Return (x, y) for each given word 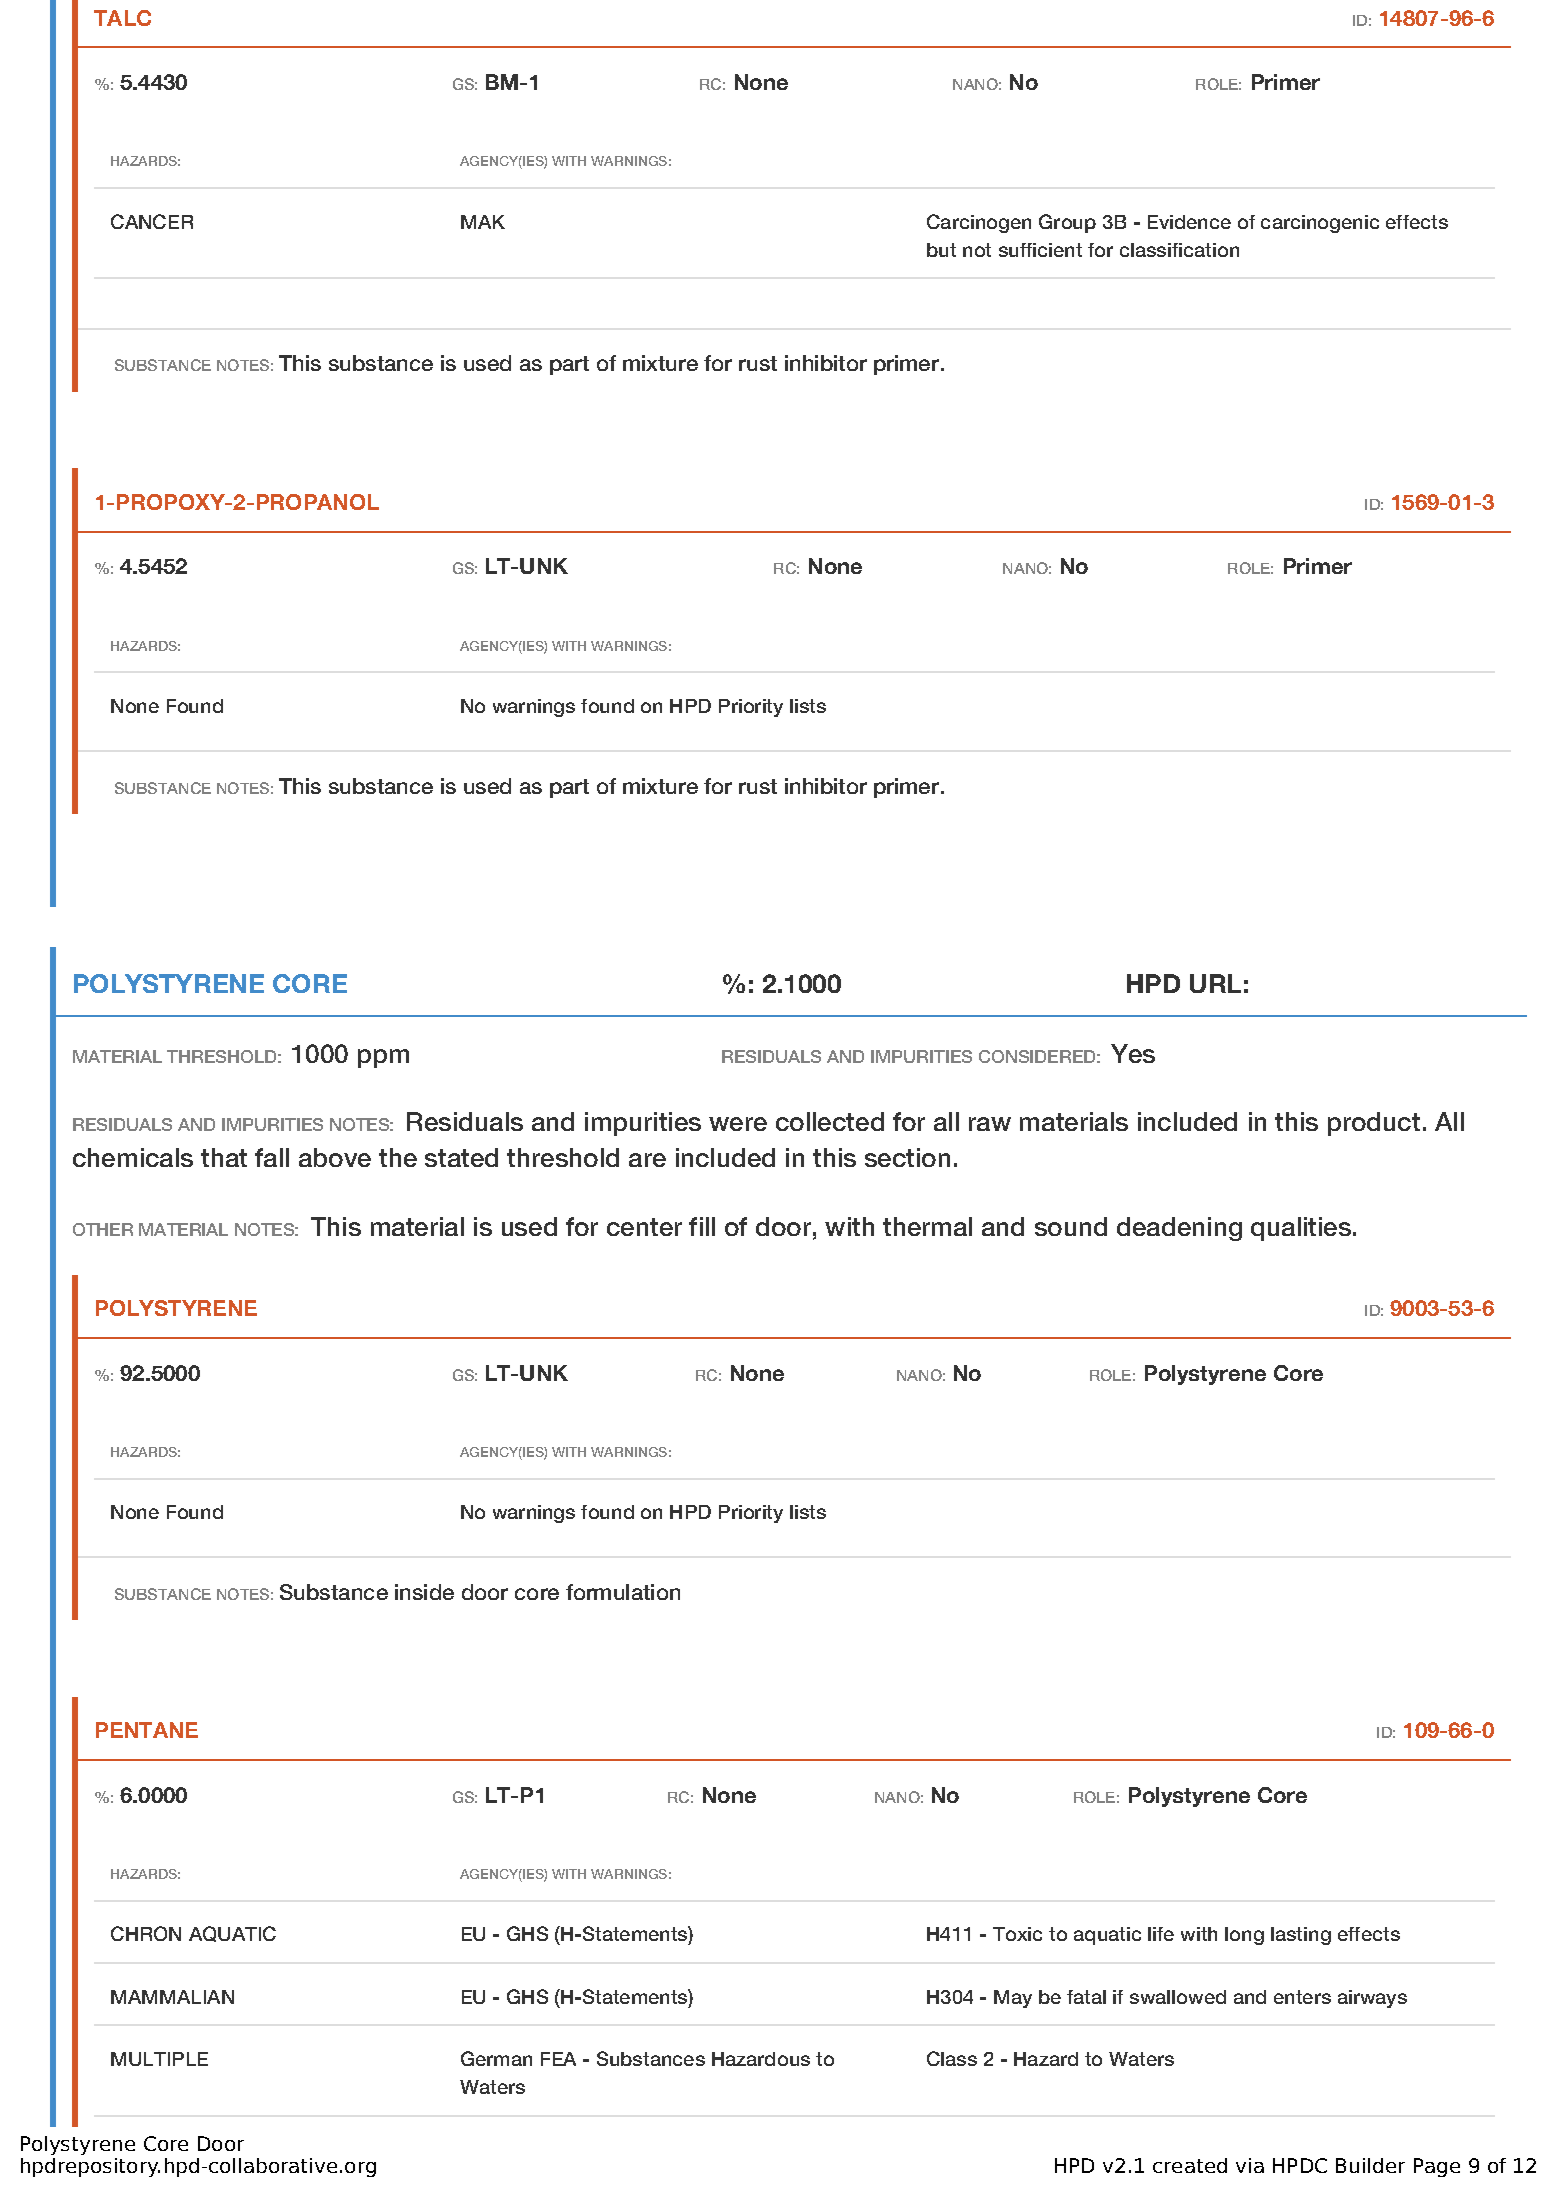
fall (272, 1157)
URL (1215, 983)
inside (424, 1592)
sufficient (1040, 250)
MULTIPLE (159, 2059)
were (738, 1124)
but (941, 250)
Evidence (1189, 222)
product (1374, 1124)
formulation (623, 1592)
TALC (122, 18)
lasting (1301, 1936)
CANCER (152, 221)
